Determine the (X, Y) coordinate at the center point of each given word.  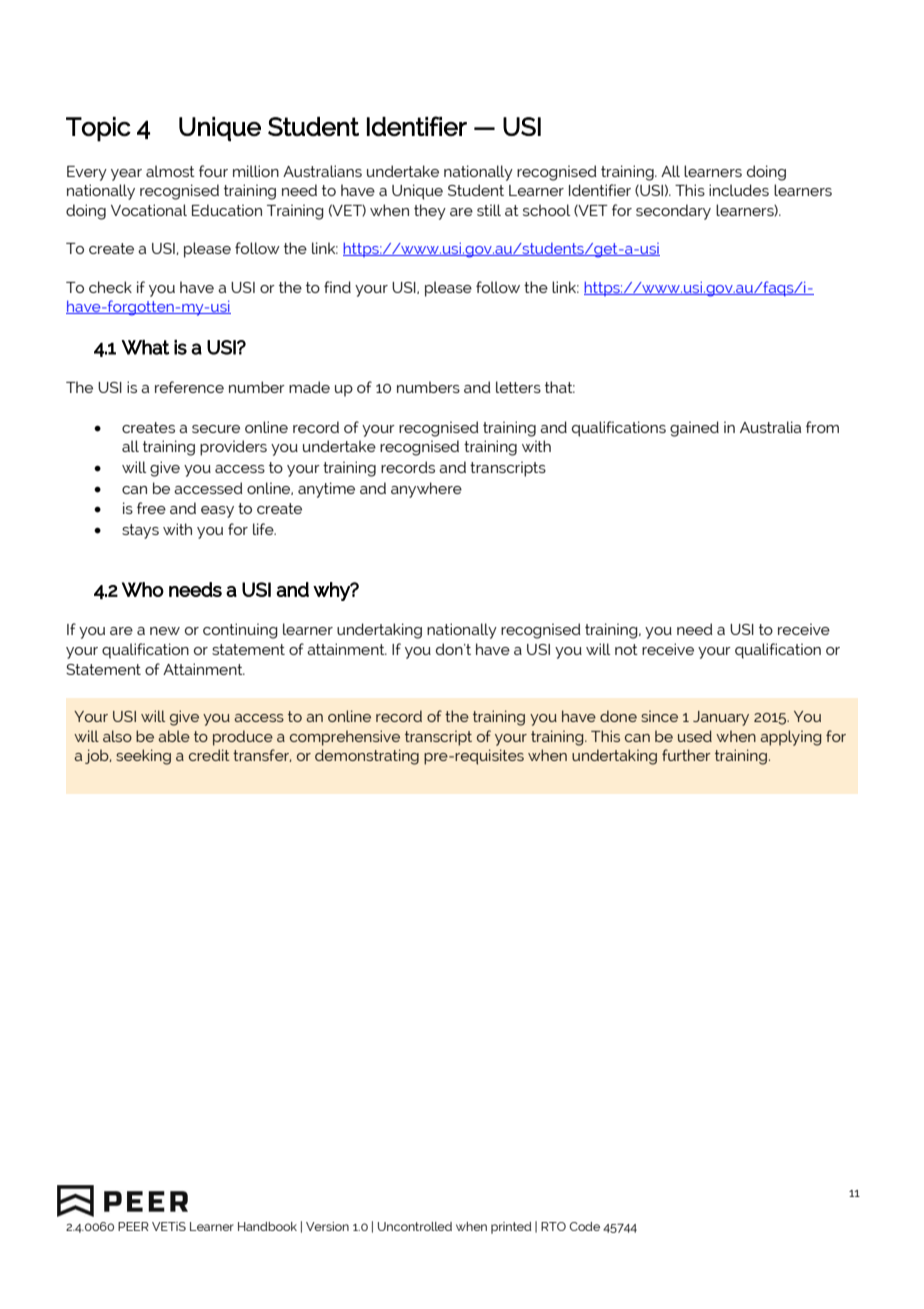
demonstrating (367, 757)
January (721, 718)
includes (739, 190)
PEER (133, 1226)
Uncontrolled (415, 1226)
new (165, 631)
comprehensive (345, 738)
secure (216, 429)
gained (694, 429)
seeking (143, 757)
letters (518, 387)
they (430, 212)
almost (170, 171)
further (686, 755)
